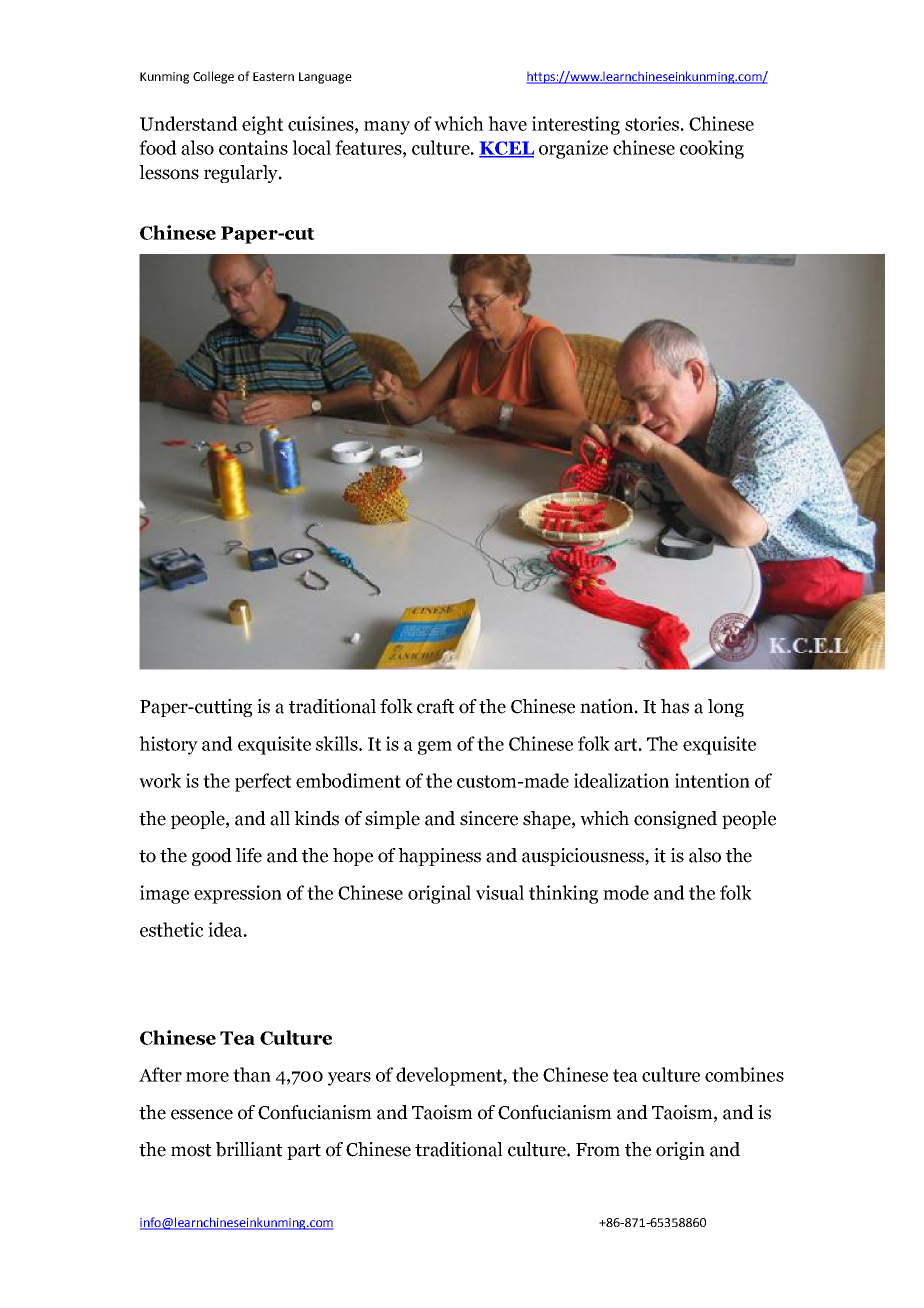  I want to click on essence, so click(202, 1114).
